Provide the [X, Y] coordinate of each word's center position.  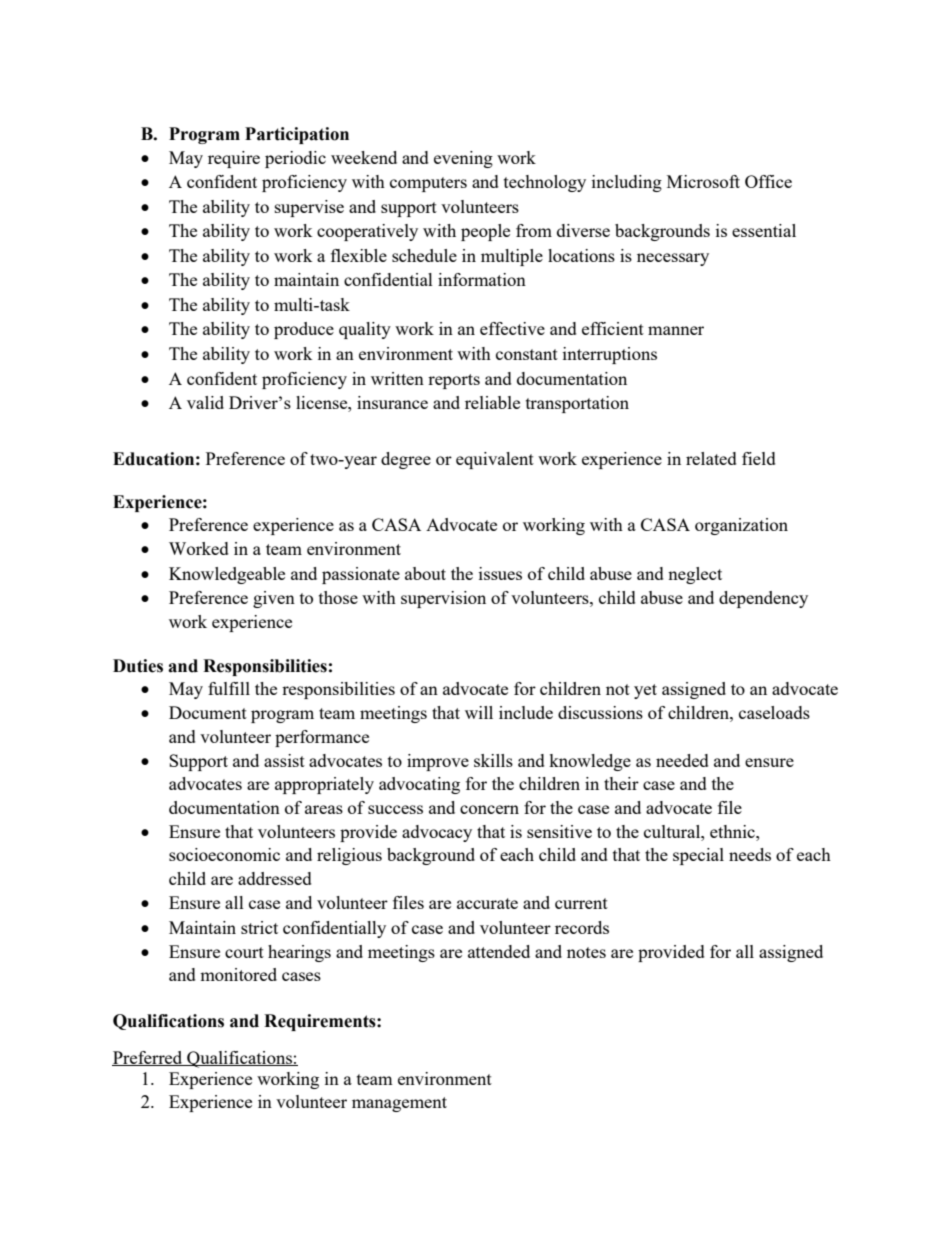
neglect [695, 575]
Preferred [148, 1058]
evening [463, 159]
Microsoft [703, 181]
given [274, 599]
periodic [295, 159]
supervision [443, 599]
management [399, 1104]
